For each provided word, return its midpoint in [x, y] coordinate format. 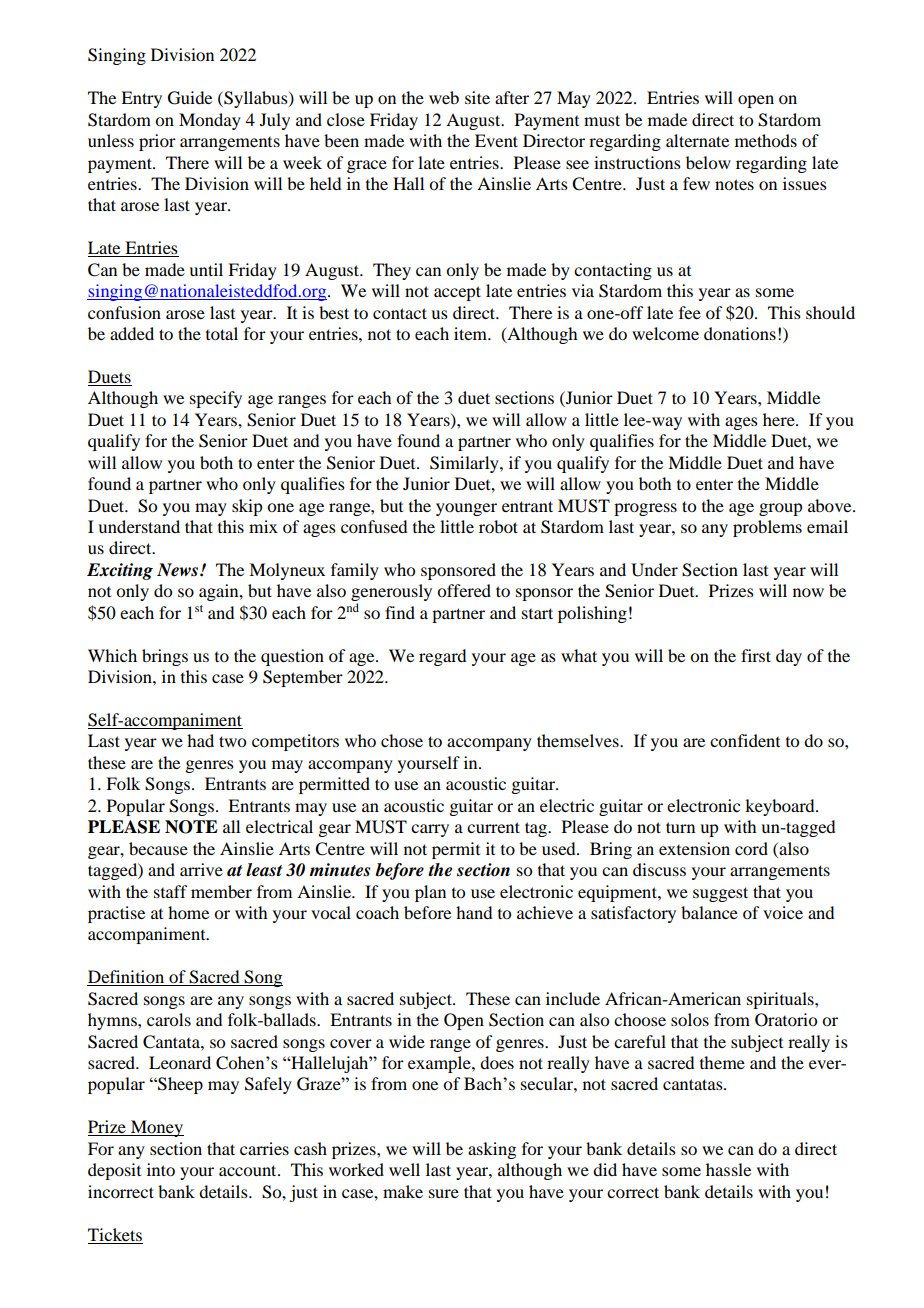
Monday [210, 121]
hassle [728, 1169]
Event [496, 140]
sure [444, 1193]
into [161, 1169]
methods [766, 140]
